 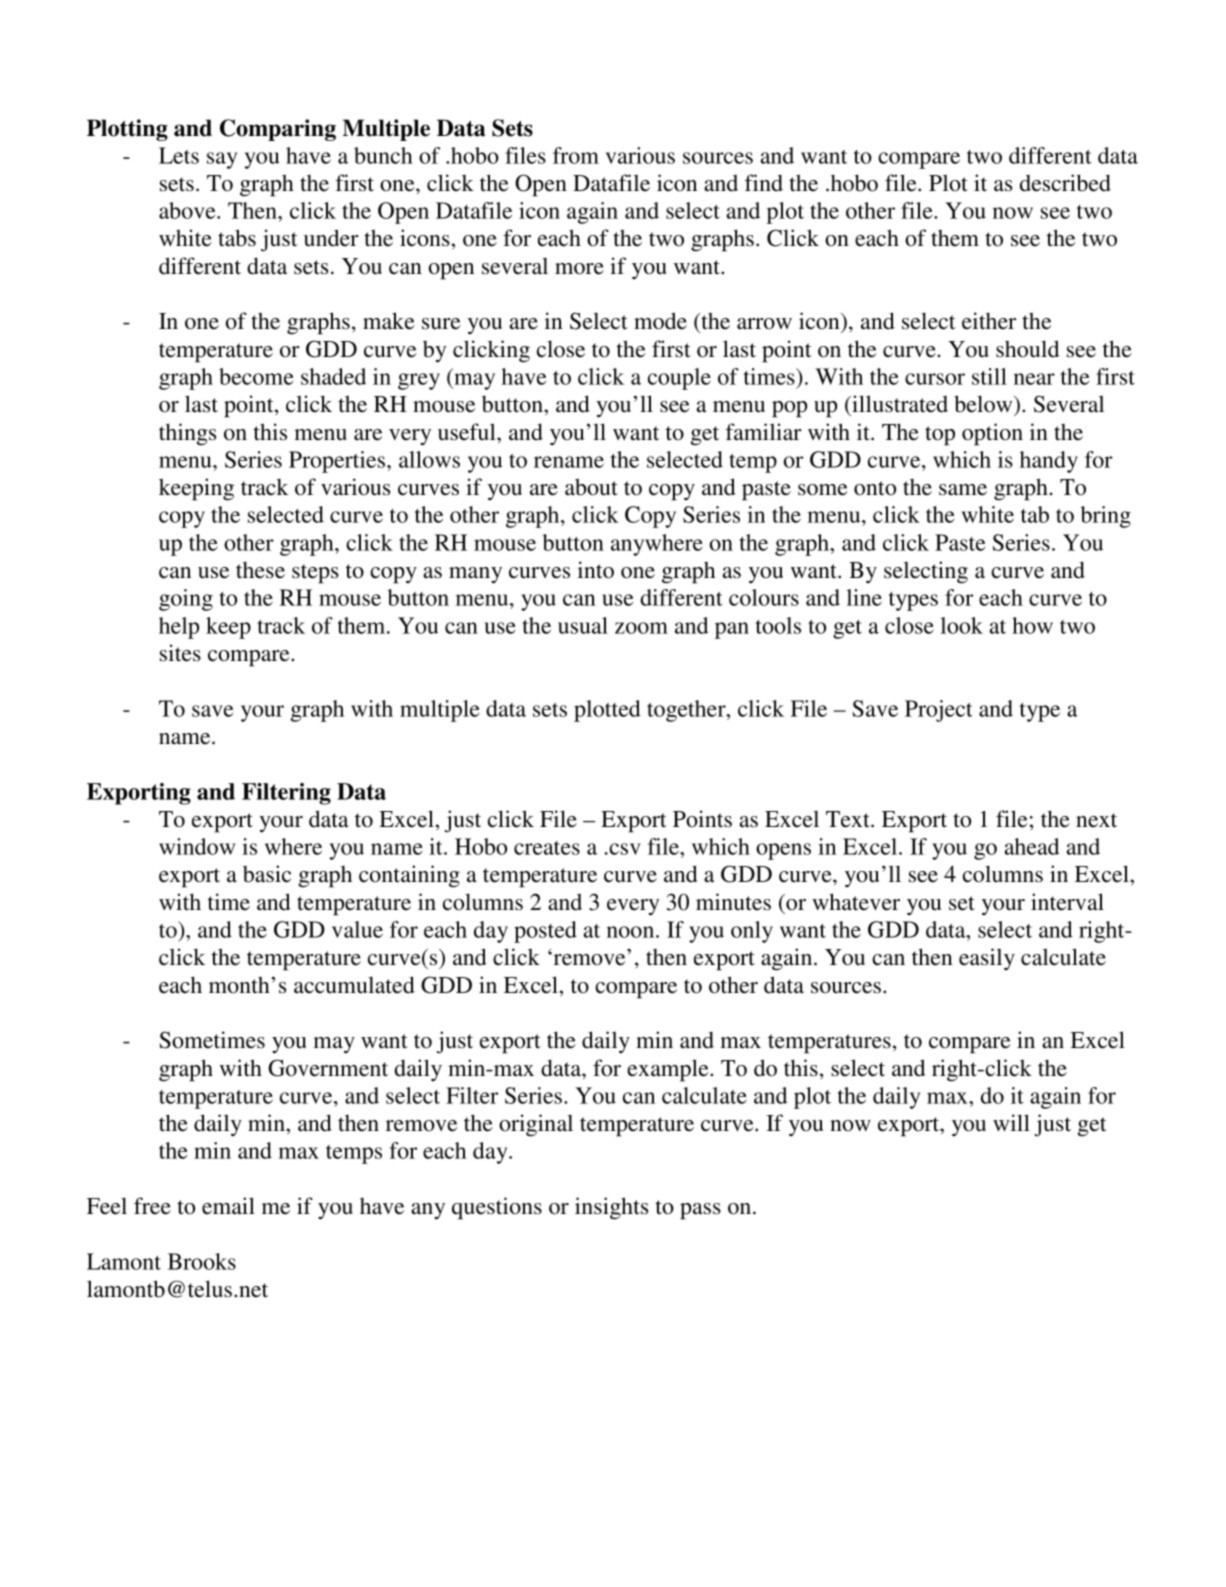 What do you see at coordinates (591, 487) in the screenshot?
I see `about` at bounding box center [591, 487].
